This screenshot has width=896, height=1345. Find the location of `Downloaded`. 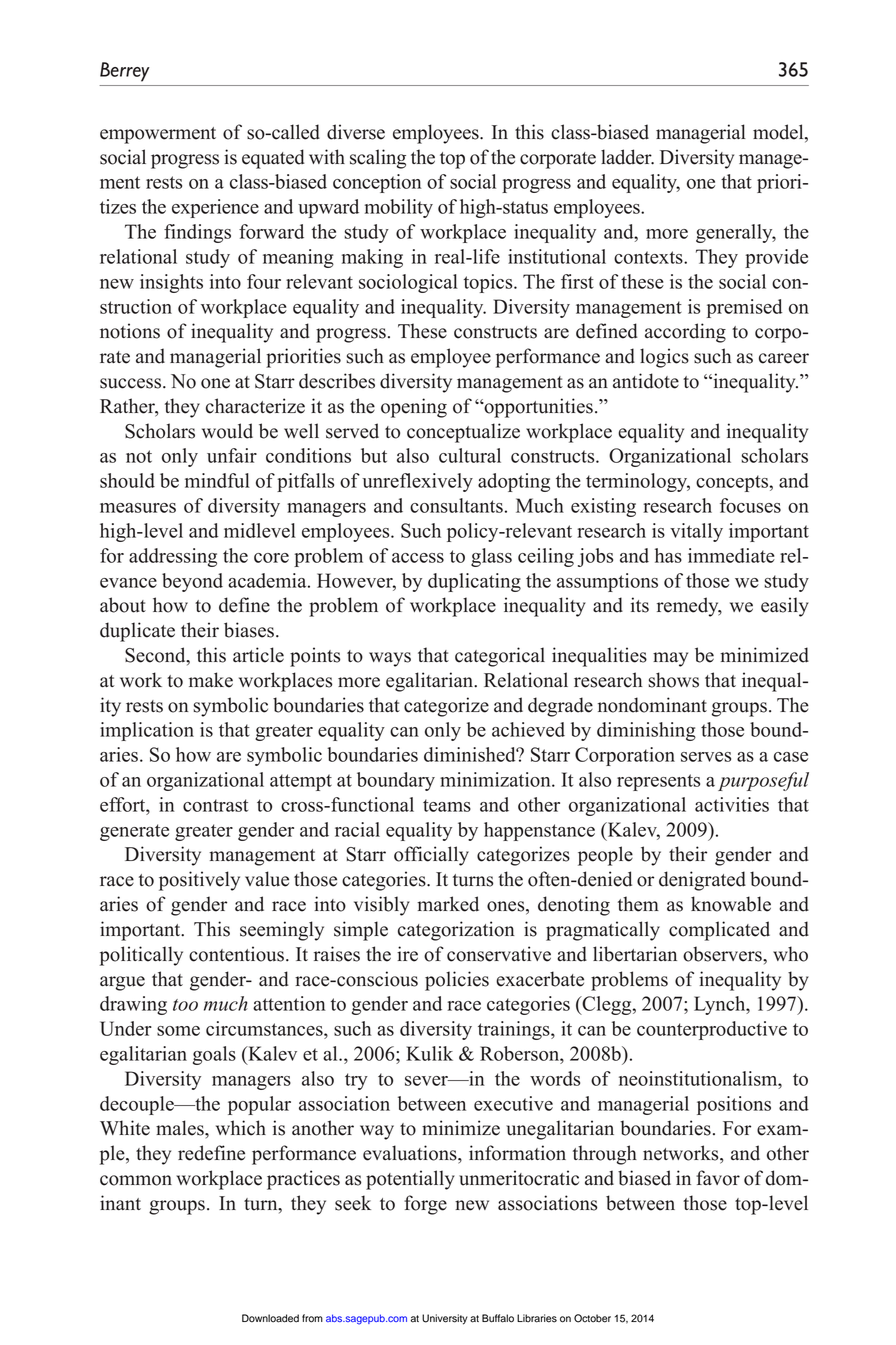

Downloaded is located at coordinates (270, 1318).
